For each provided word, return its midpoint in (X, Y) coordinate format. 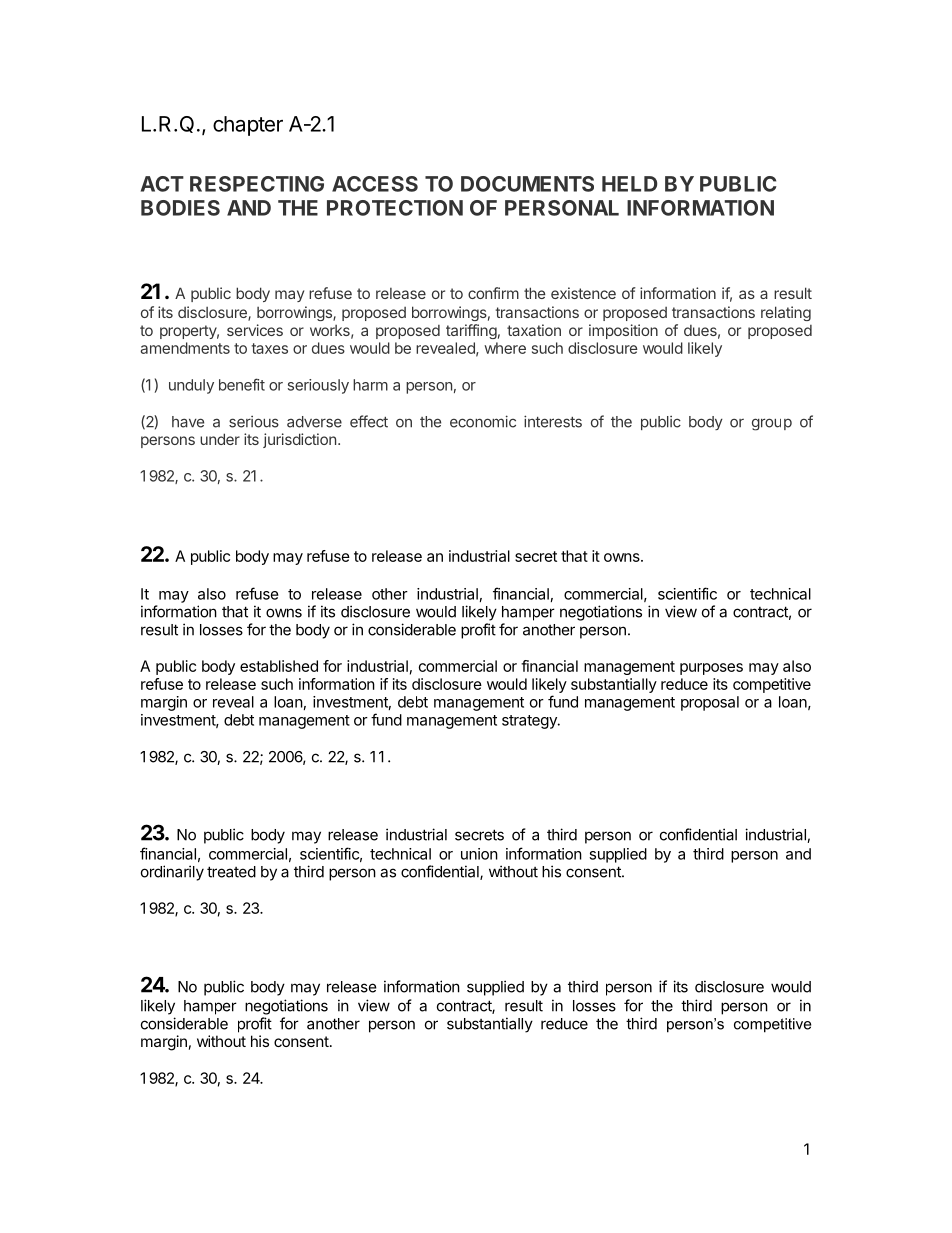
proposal (710, 703)
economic (483, 421)
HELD (629, 184)
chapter (248, 126)
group (772, 424)
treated (231, 872)
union (479, 854)
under (220, 439)
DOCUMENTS (527, 184)
